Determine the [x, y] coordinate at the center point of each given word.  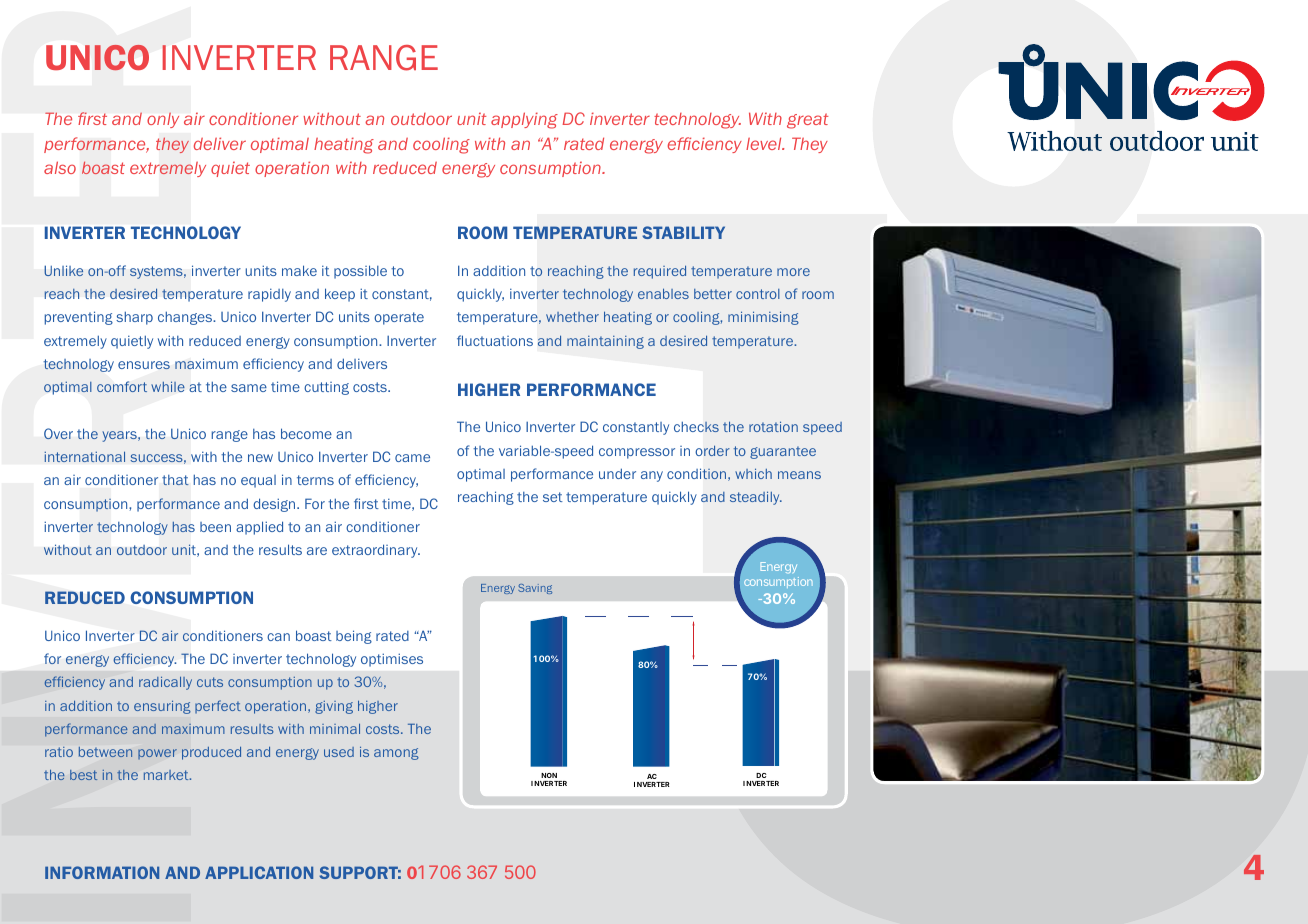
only [163, 120]
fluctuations [495, 340]
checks [696, 426]
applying [524, 120]
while [168, 386]
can [278, 637]
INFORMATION [102, 872]
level [765, 143]
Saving [535, 589]
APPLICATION [259, 872]
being [354, 637]
